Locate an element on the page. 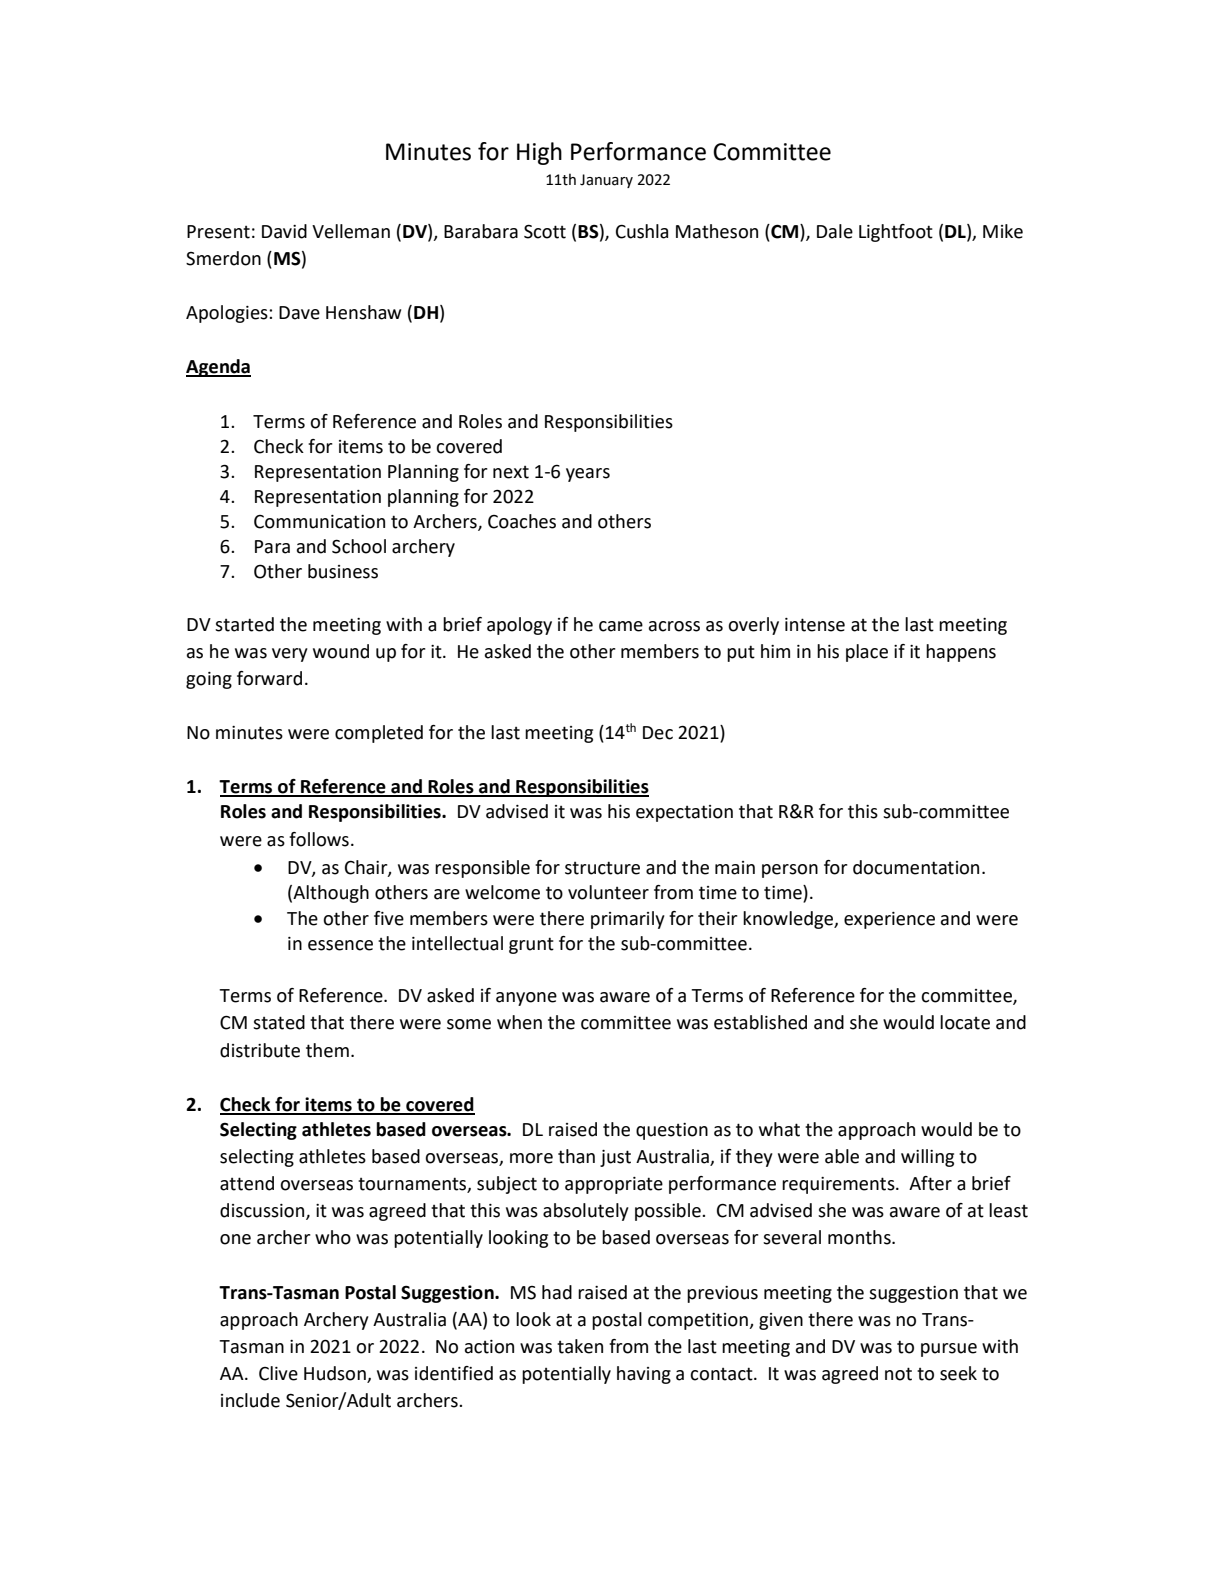  Communication is located at coordinates (319, 522).
